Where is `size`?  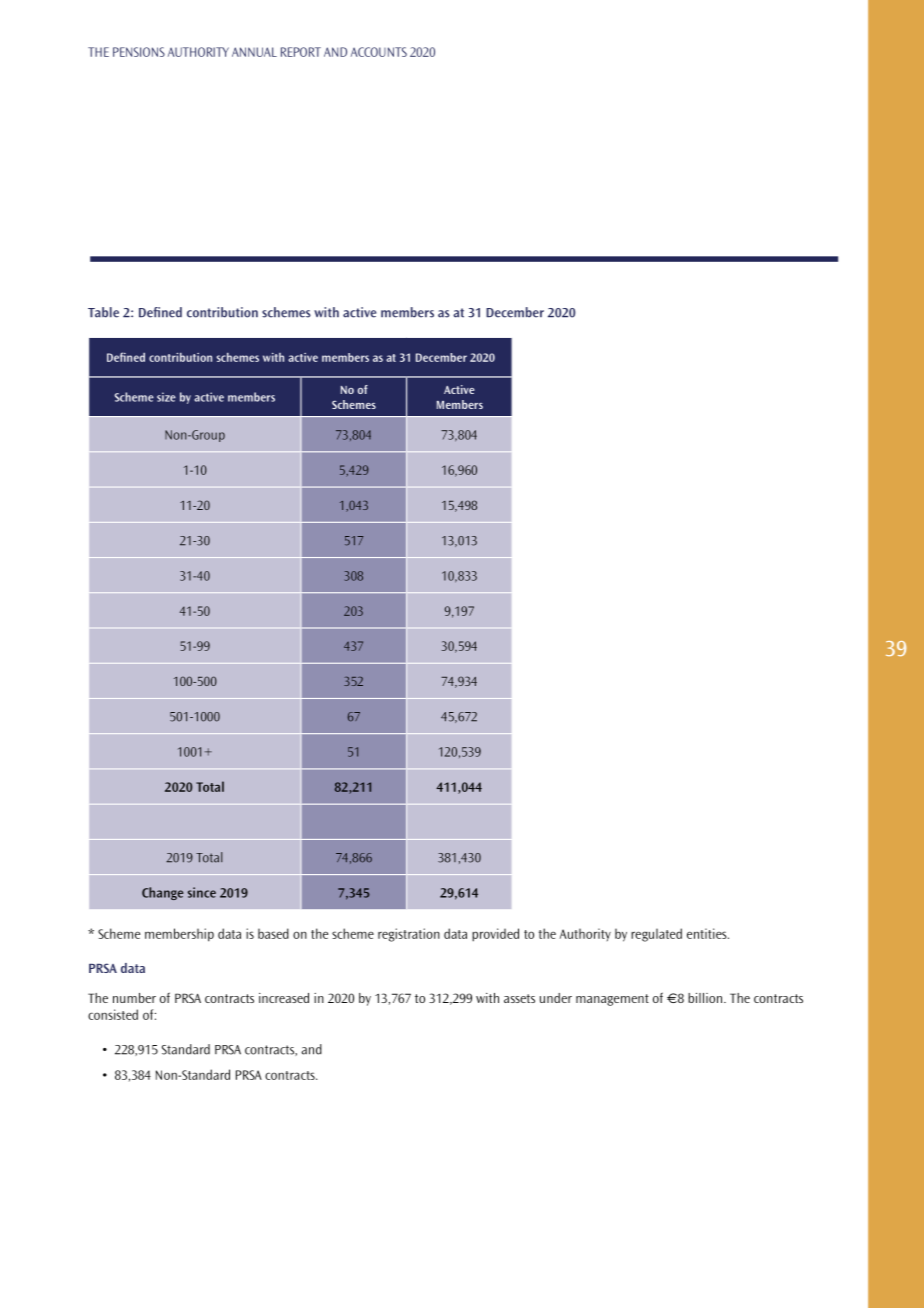
size is located at coordinates (166, 397).
